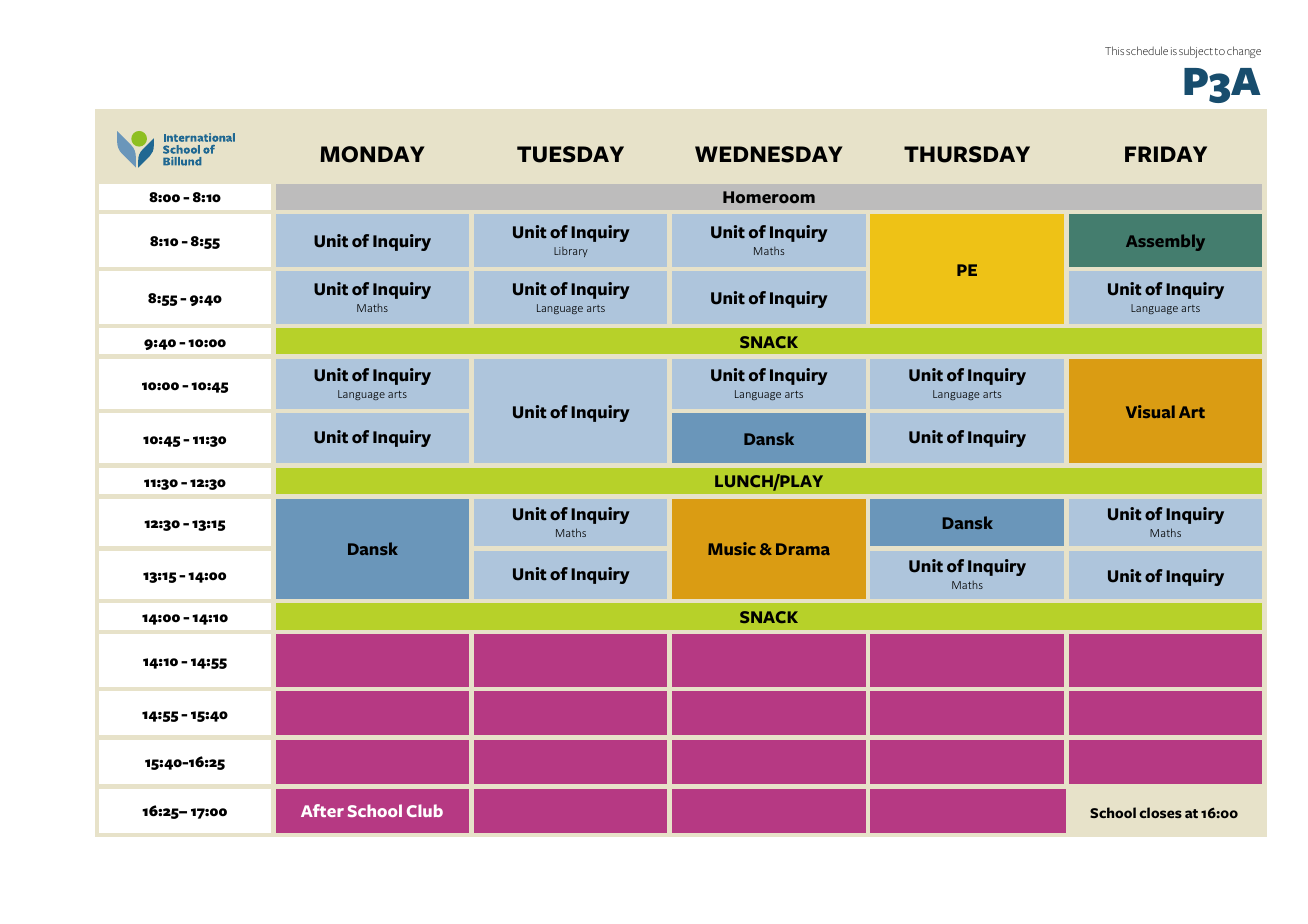 Image resolution: width=1308 pixels, height=924 pixels. I want to click on After, so click(322, 810).
